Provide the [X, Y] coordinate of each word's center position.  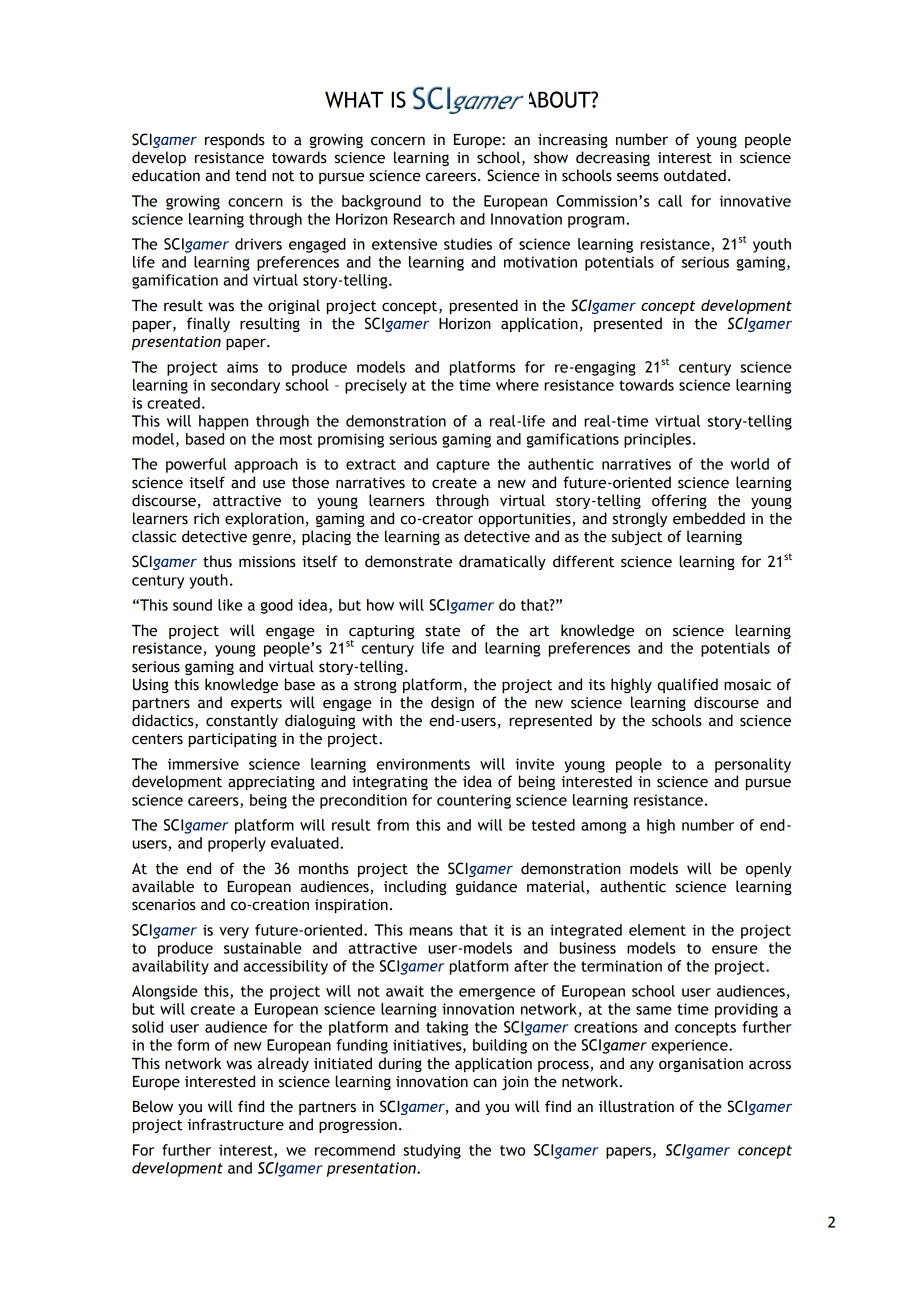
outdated [695, 175]
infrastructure [236, 1124]
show [551, 157]
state [442, 631]
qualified [687, 685]
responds [235, 140]
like [230, 605]
